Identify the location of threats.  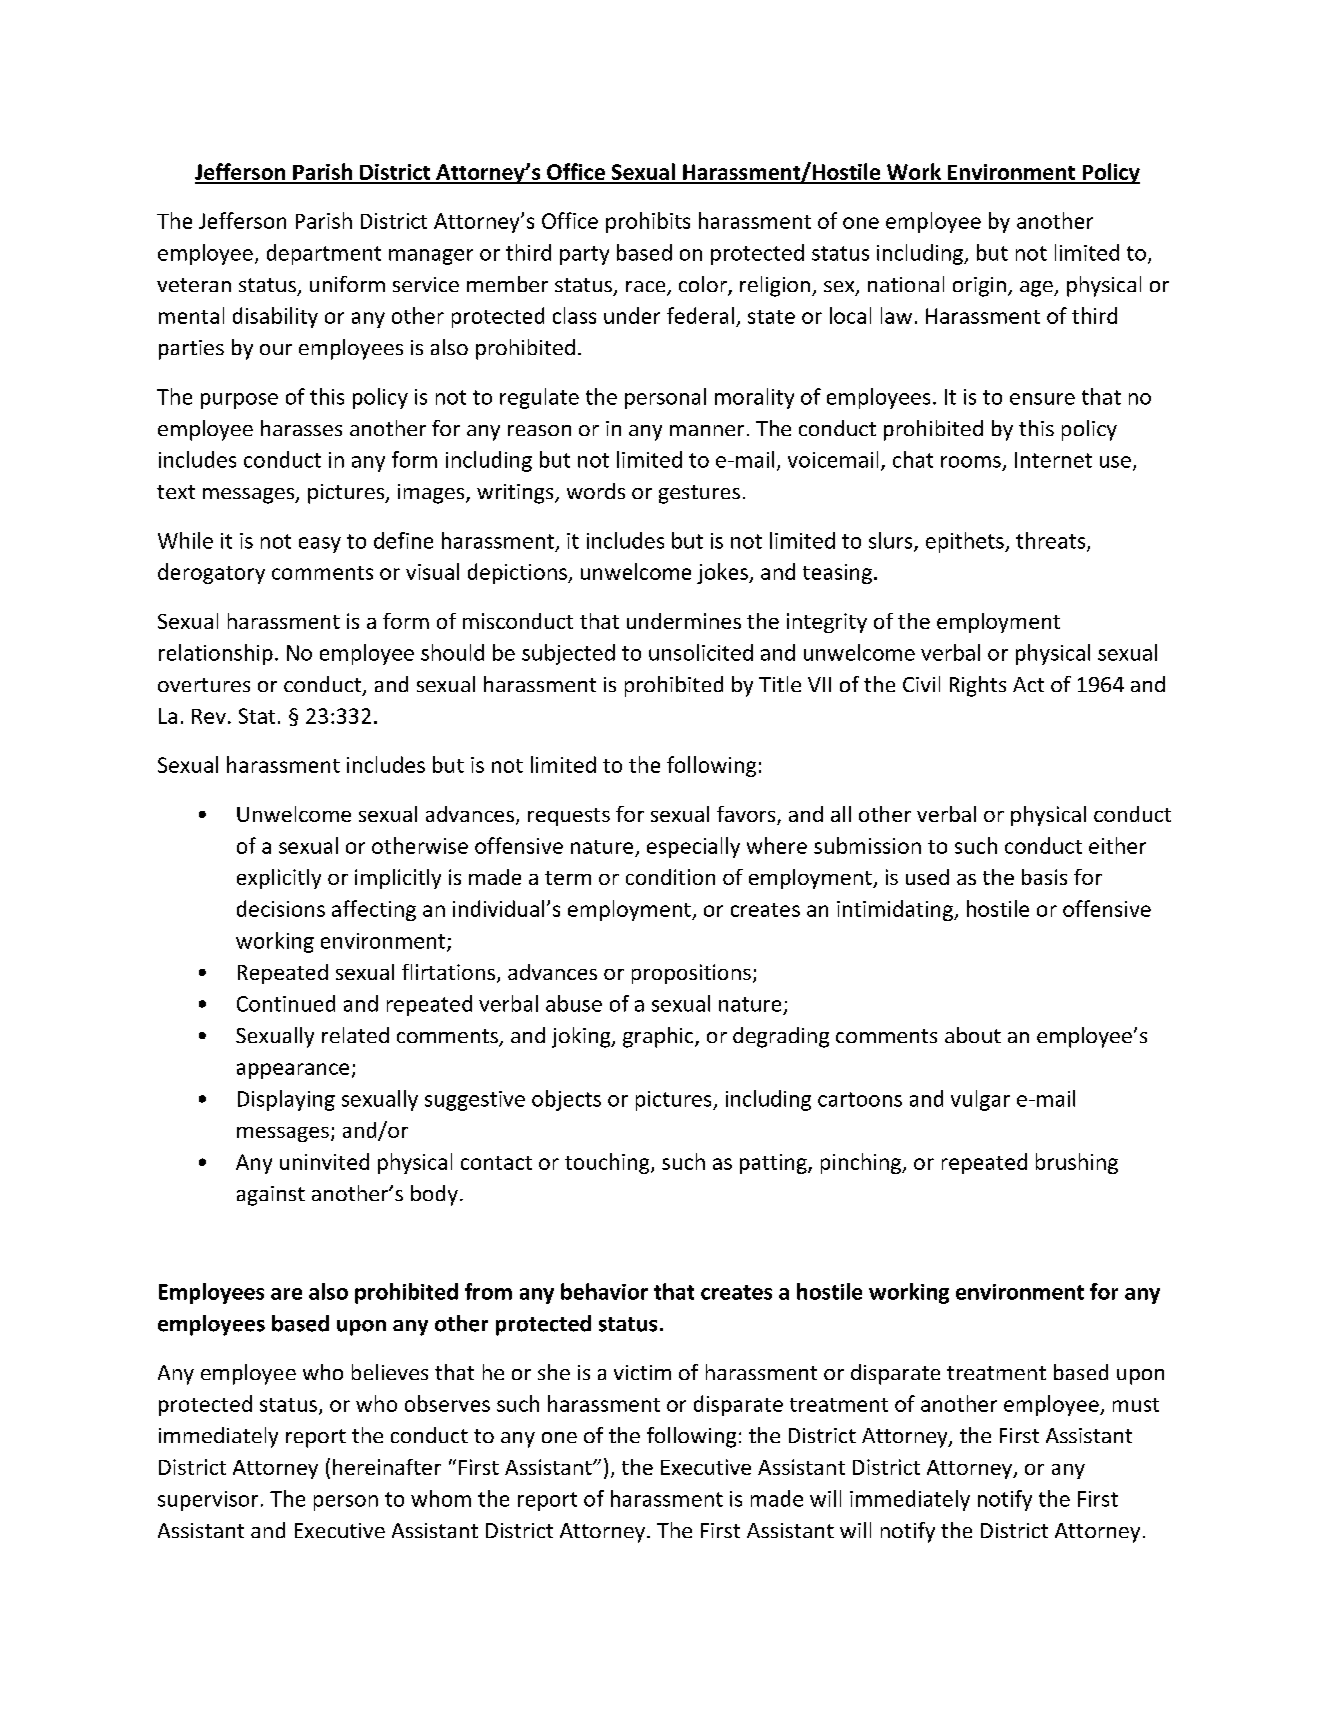
(1052, 541).
